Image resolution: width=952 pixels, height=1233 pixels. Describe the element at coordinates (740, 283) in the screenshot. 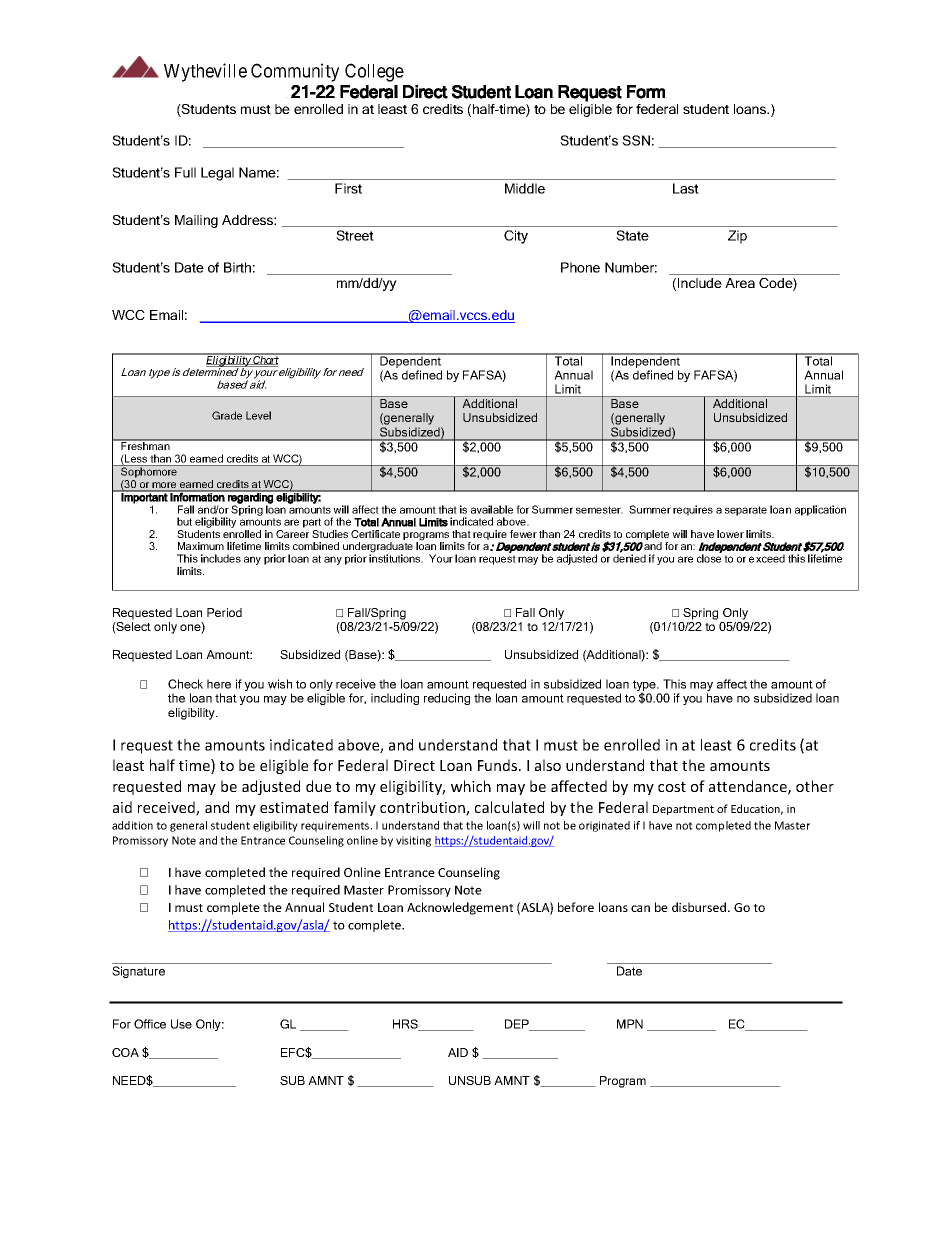

I see `Area` at that location.
